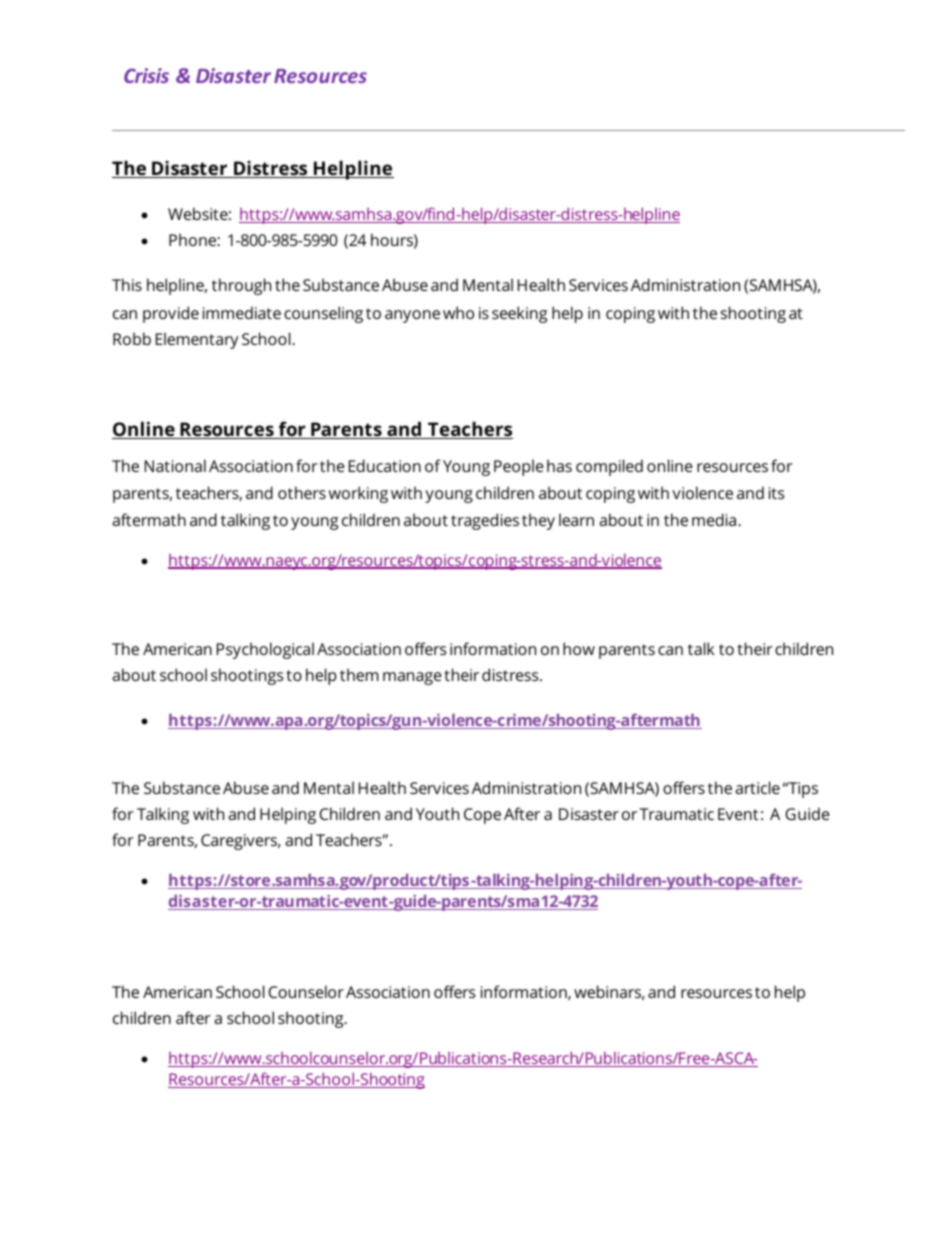  I want to click on through, so click(241, 286).
